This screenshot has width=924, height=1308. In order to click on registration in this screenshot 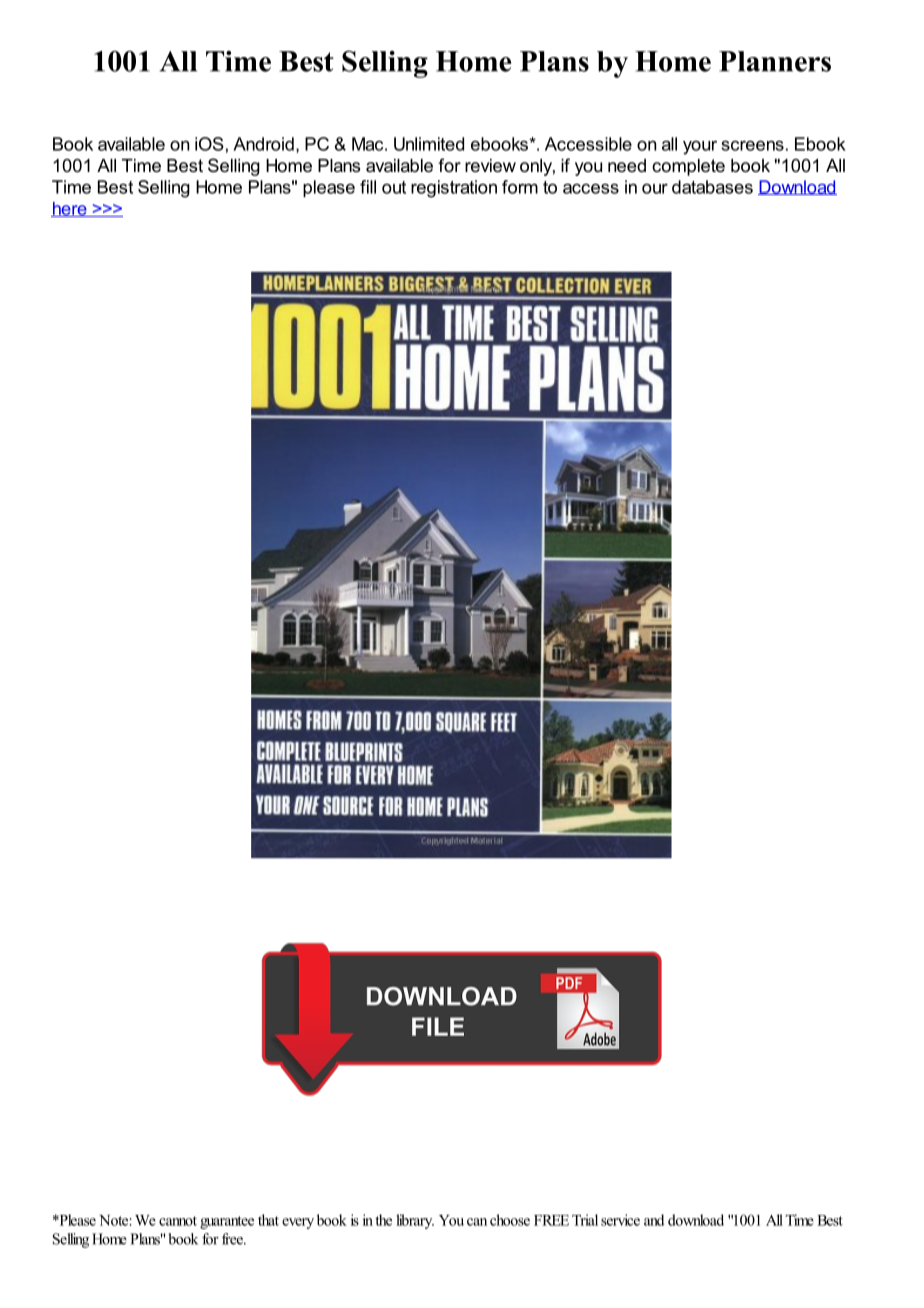, I will do `click(454, 189)`.
